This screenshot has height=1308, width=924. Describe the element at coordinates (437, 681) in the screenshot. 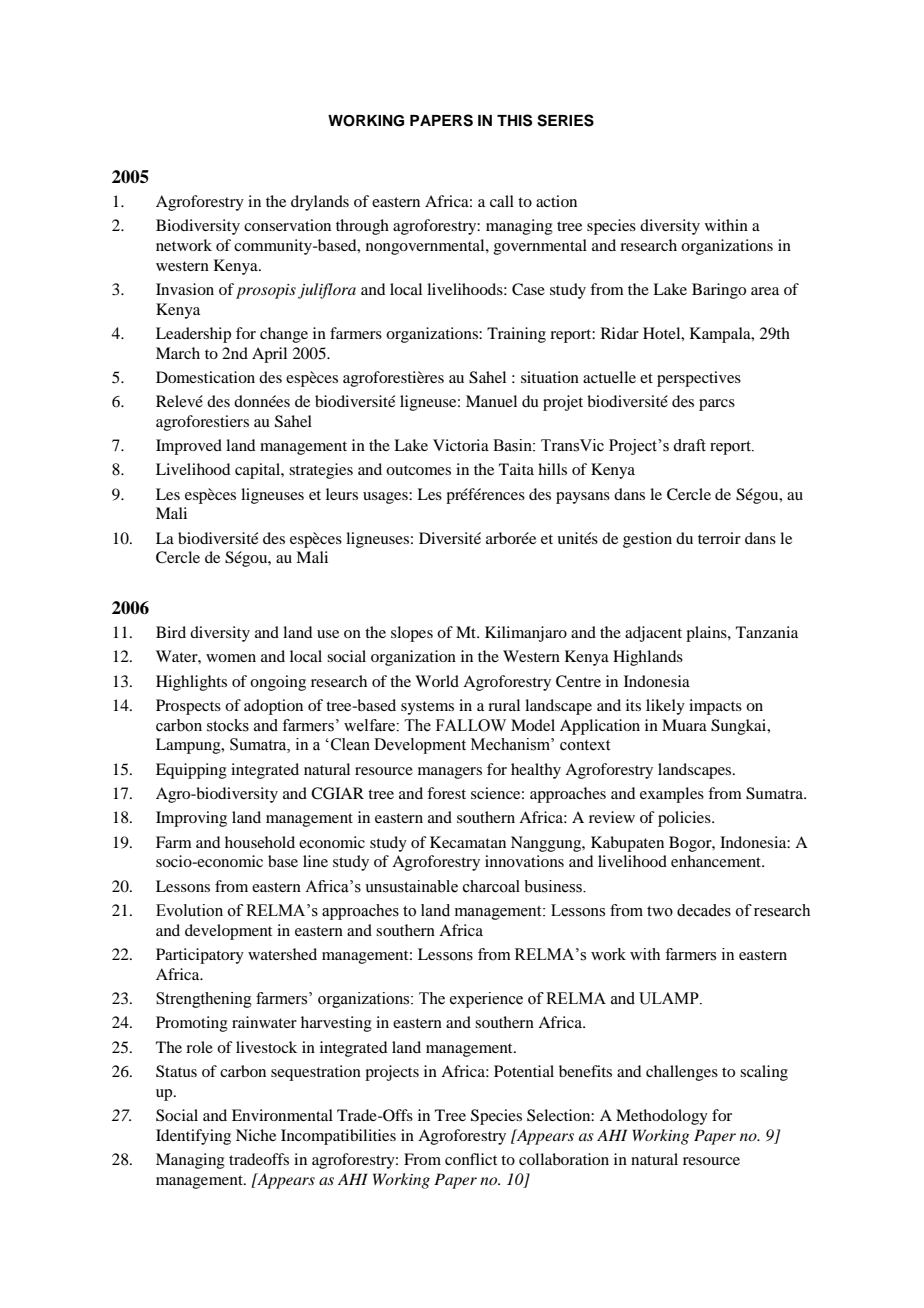

I see `World` at that location.
